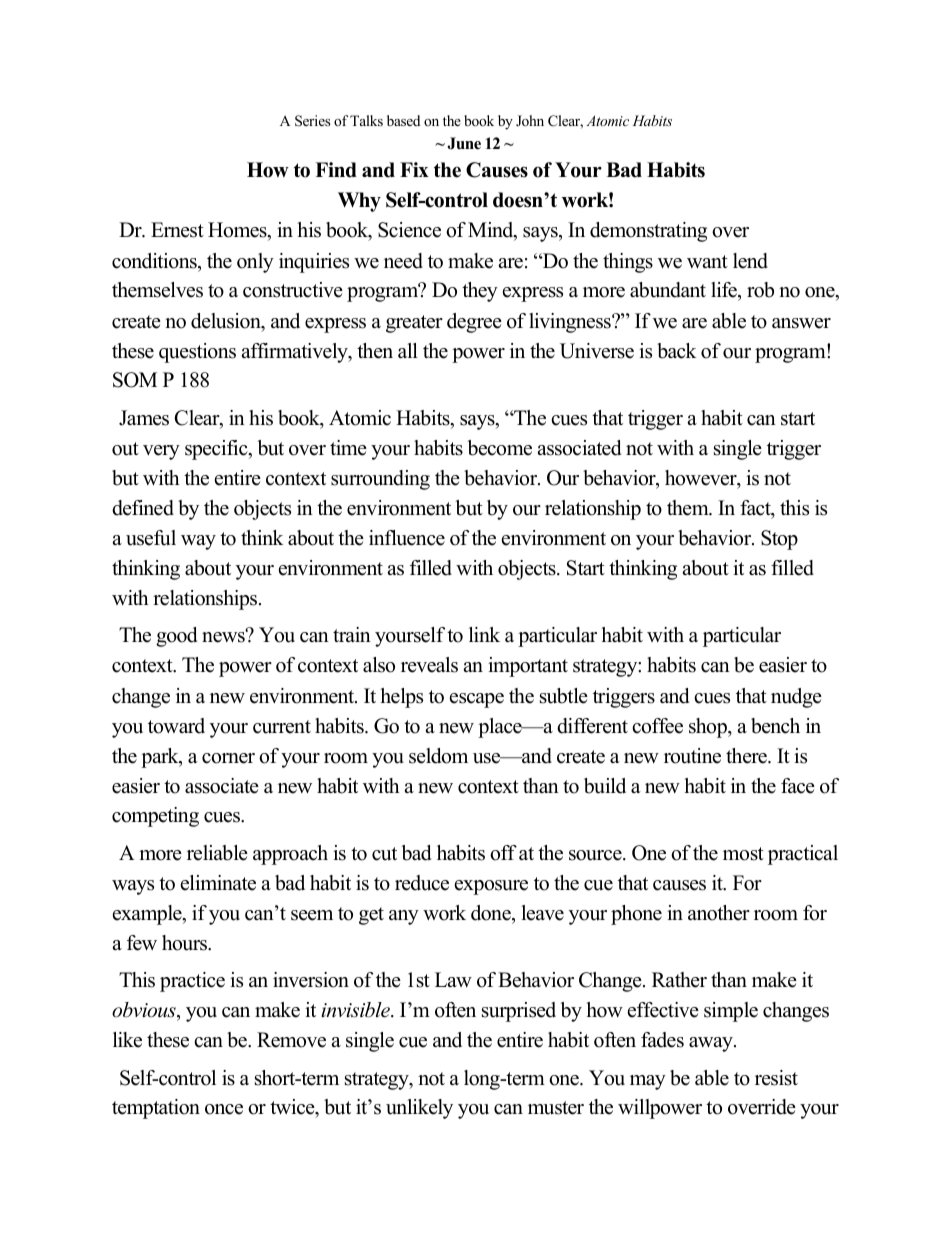 Image resolution: width=952 pixels, height=1233 pixels. I want to click on demonstrating, so click(648, 232).
